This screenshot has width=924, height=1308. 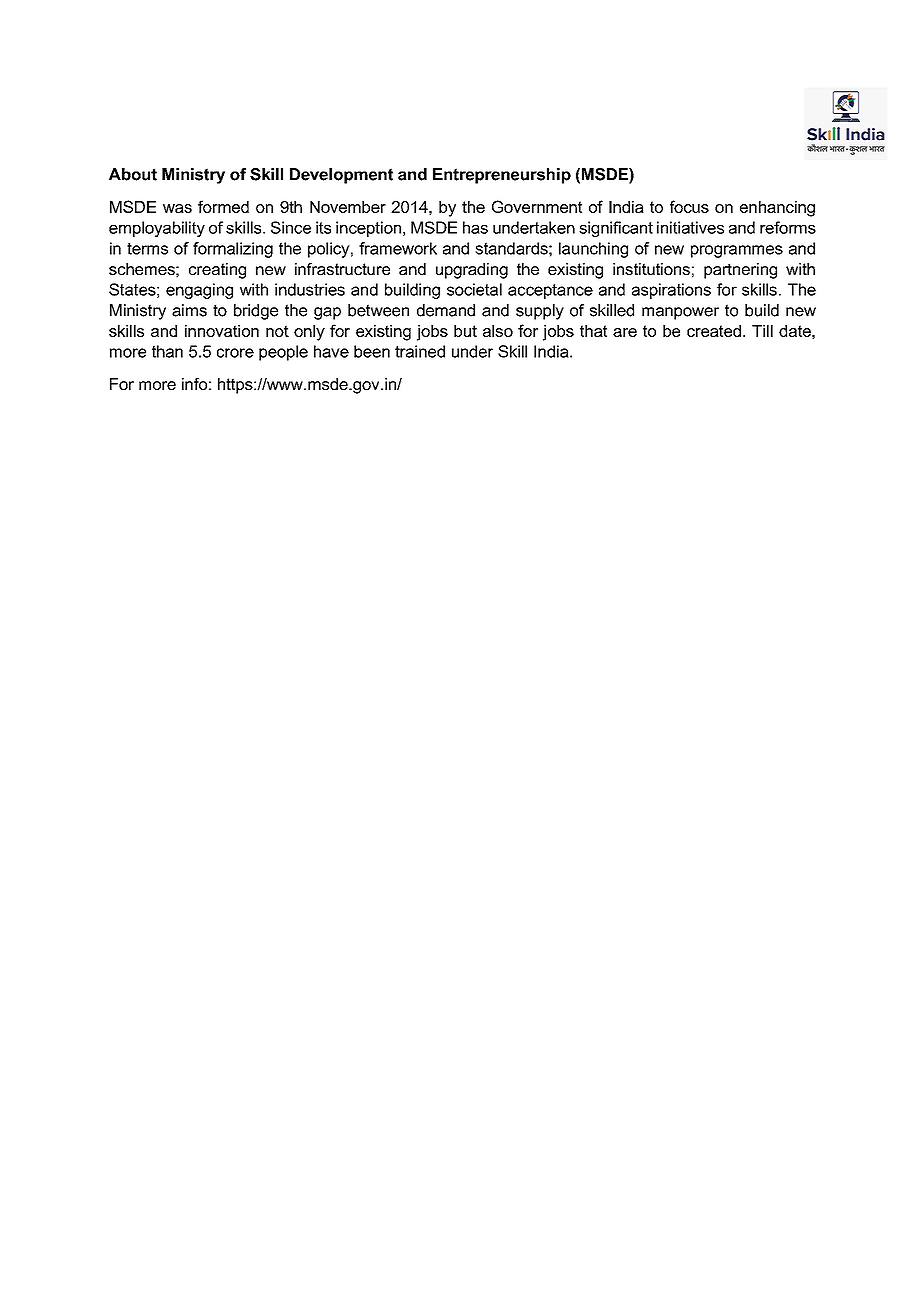 What do you see at coordinates (502, 176) in the screenshot?
I see `Entrepreneurship` at bounding box center [502, 176].
